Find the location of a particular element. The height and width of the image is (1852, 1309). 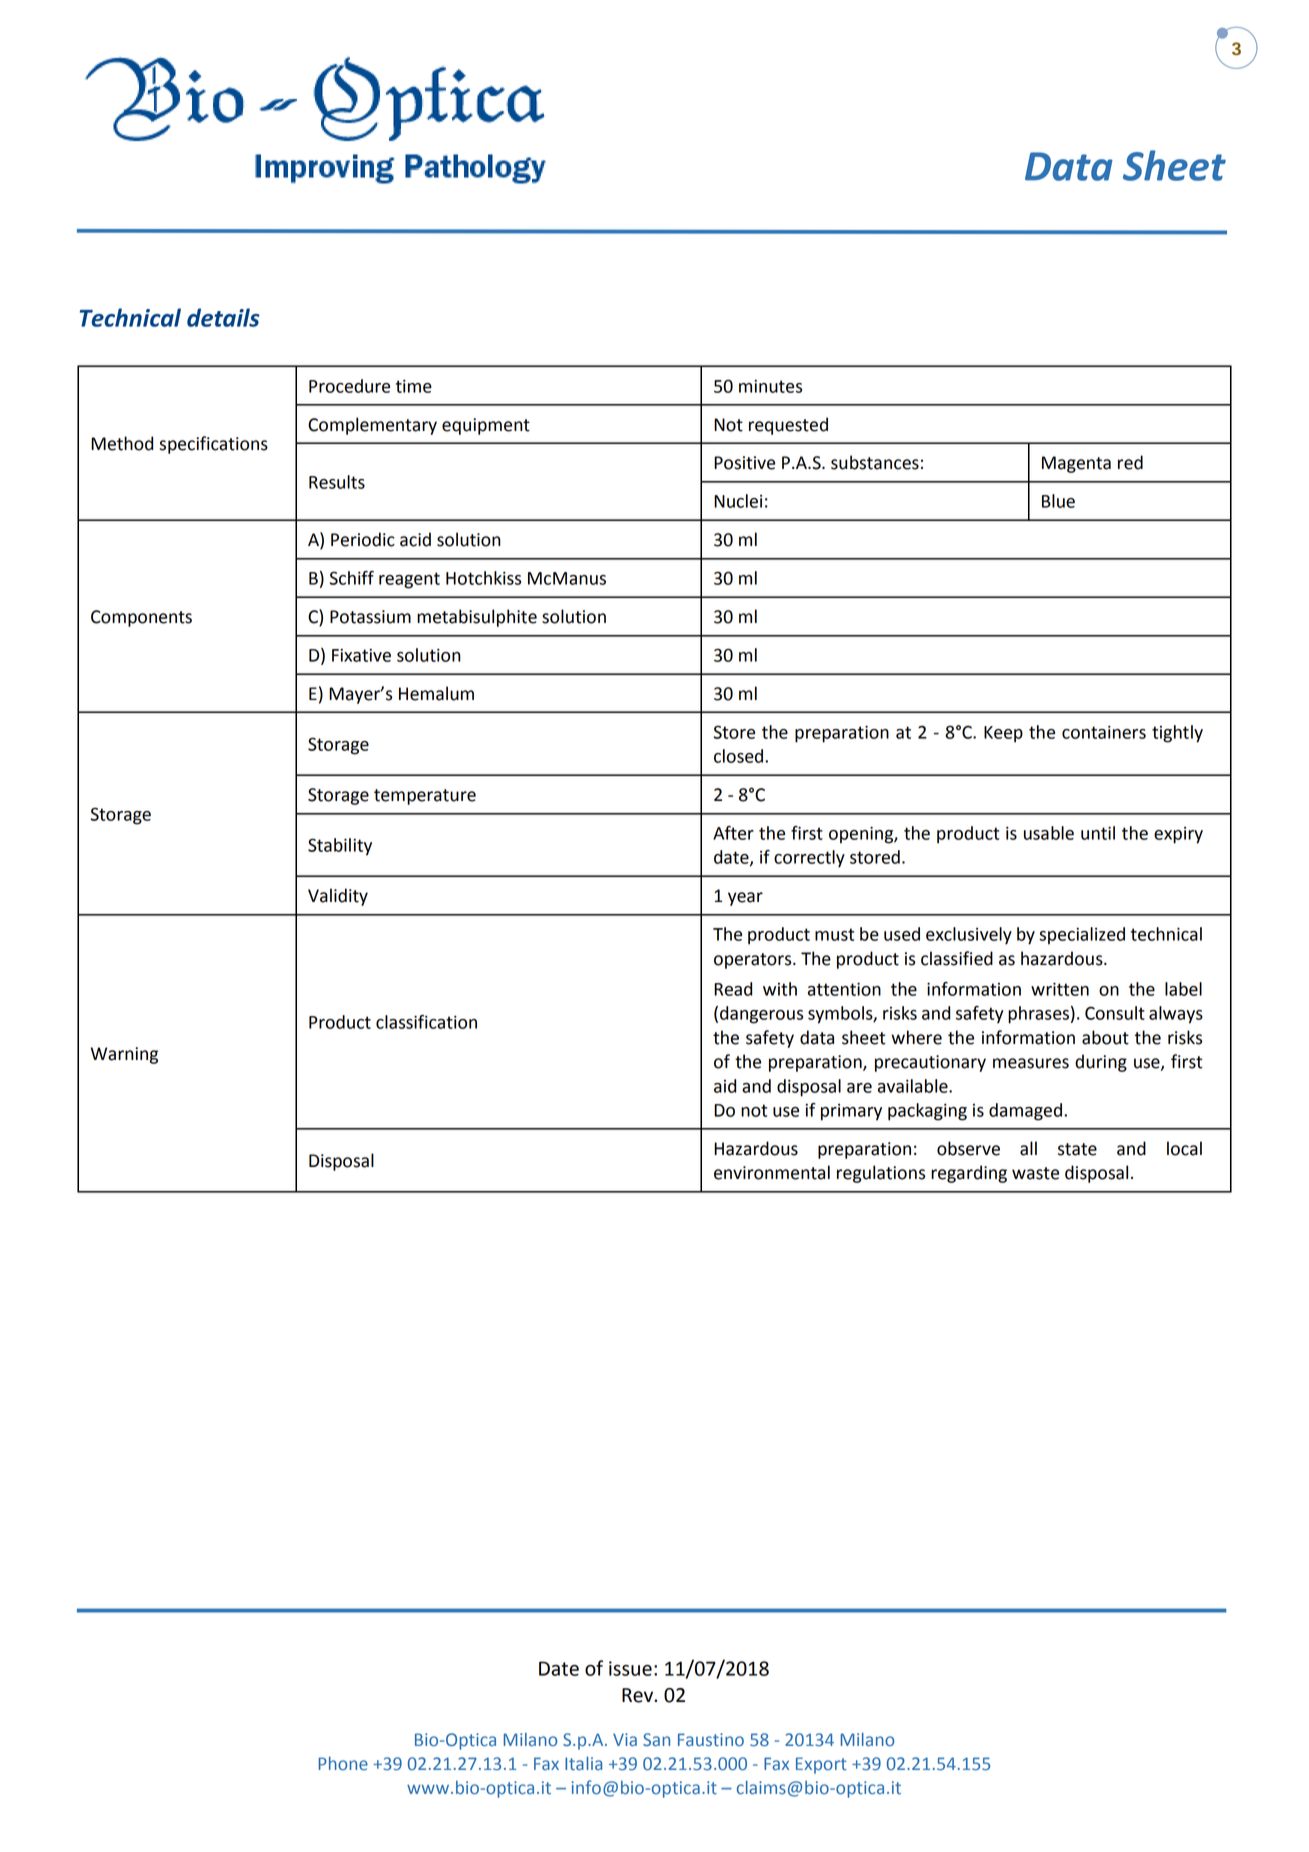

aid is located at coordinates (725, 1086).
